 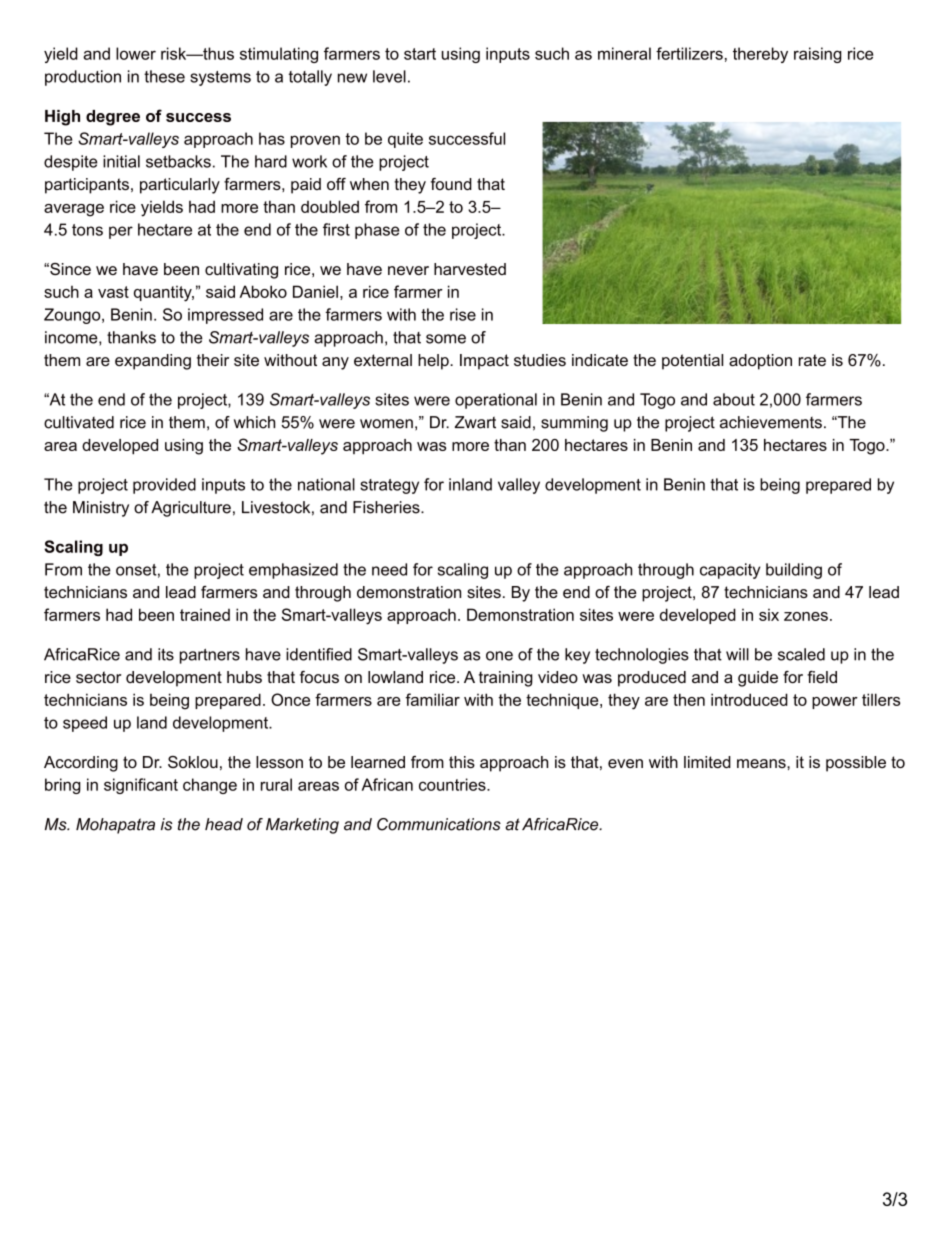 What do you see at coordinates (225, 316) in the document?
I see `impressed` at bounding box center [225, 316].
